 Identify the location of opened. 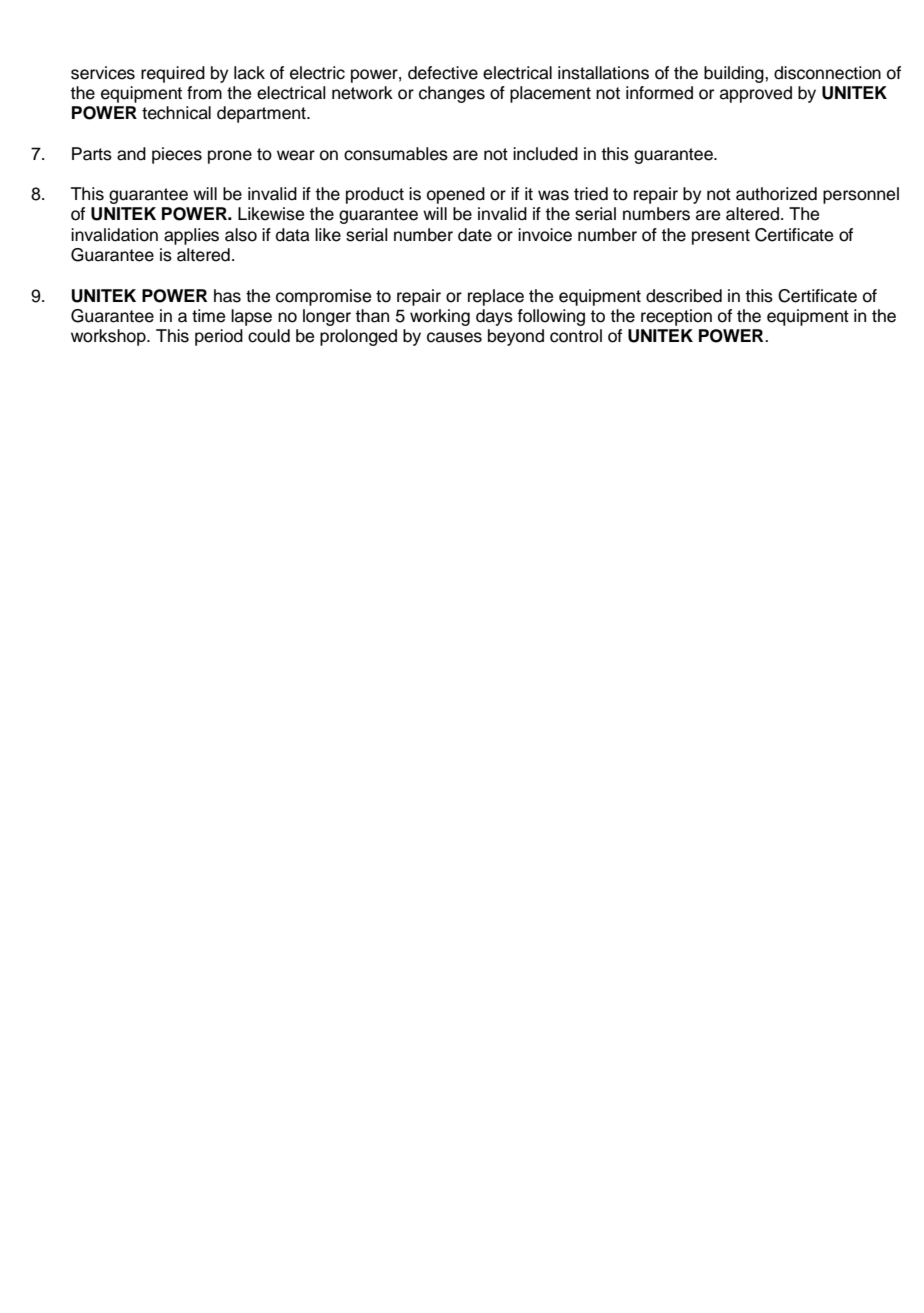
(456, 195).
